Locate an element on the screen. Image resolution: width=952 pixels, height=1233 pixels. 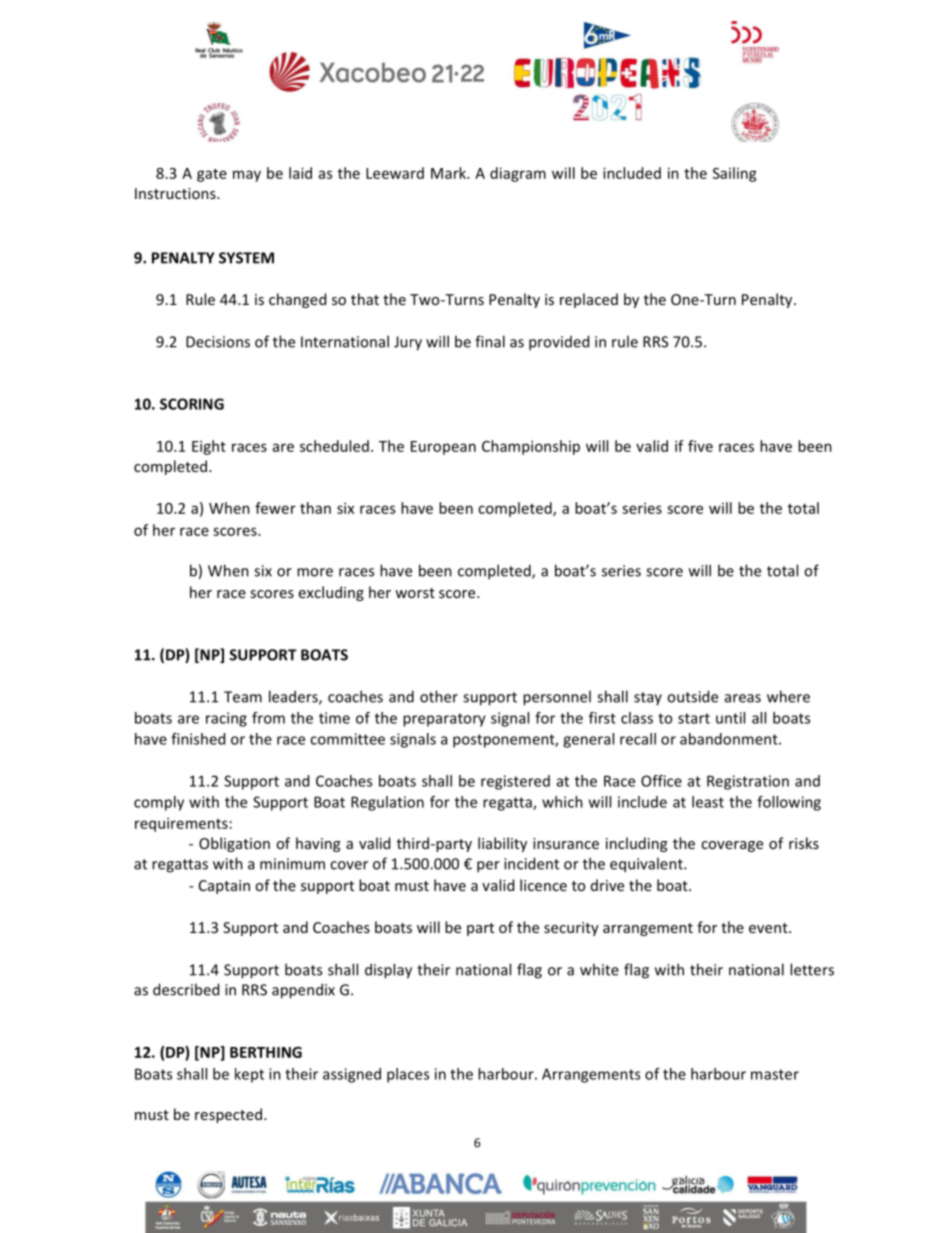
five is located at coordinates (700, 446).
